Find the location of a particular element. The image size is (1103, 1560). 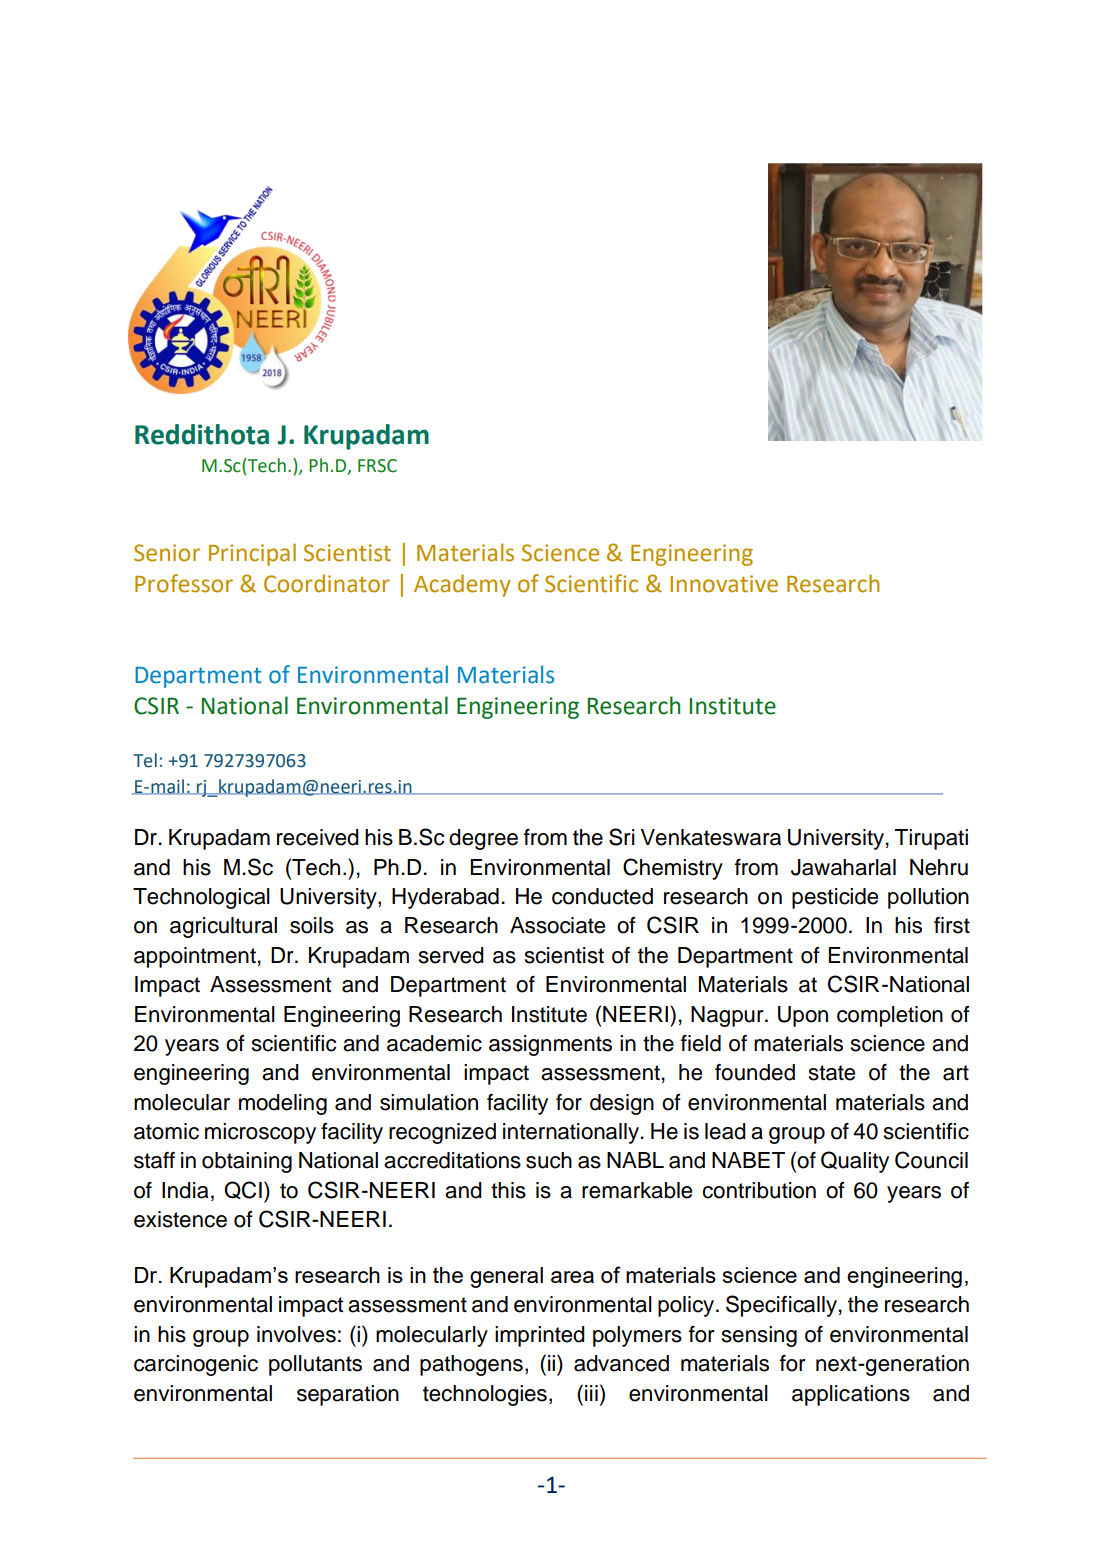

carcinogenic is located at coordinates (196, 1365).
